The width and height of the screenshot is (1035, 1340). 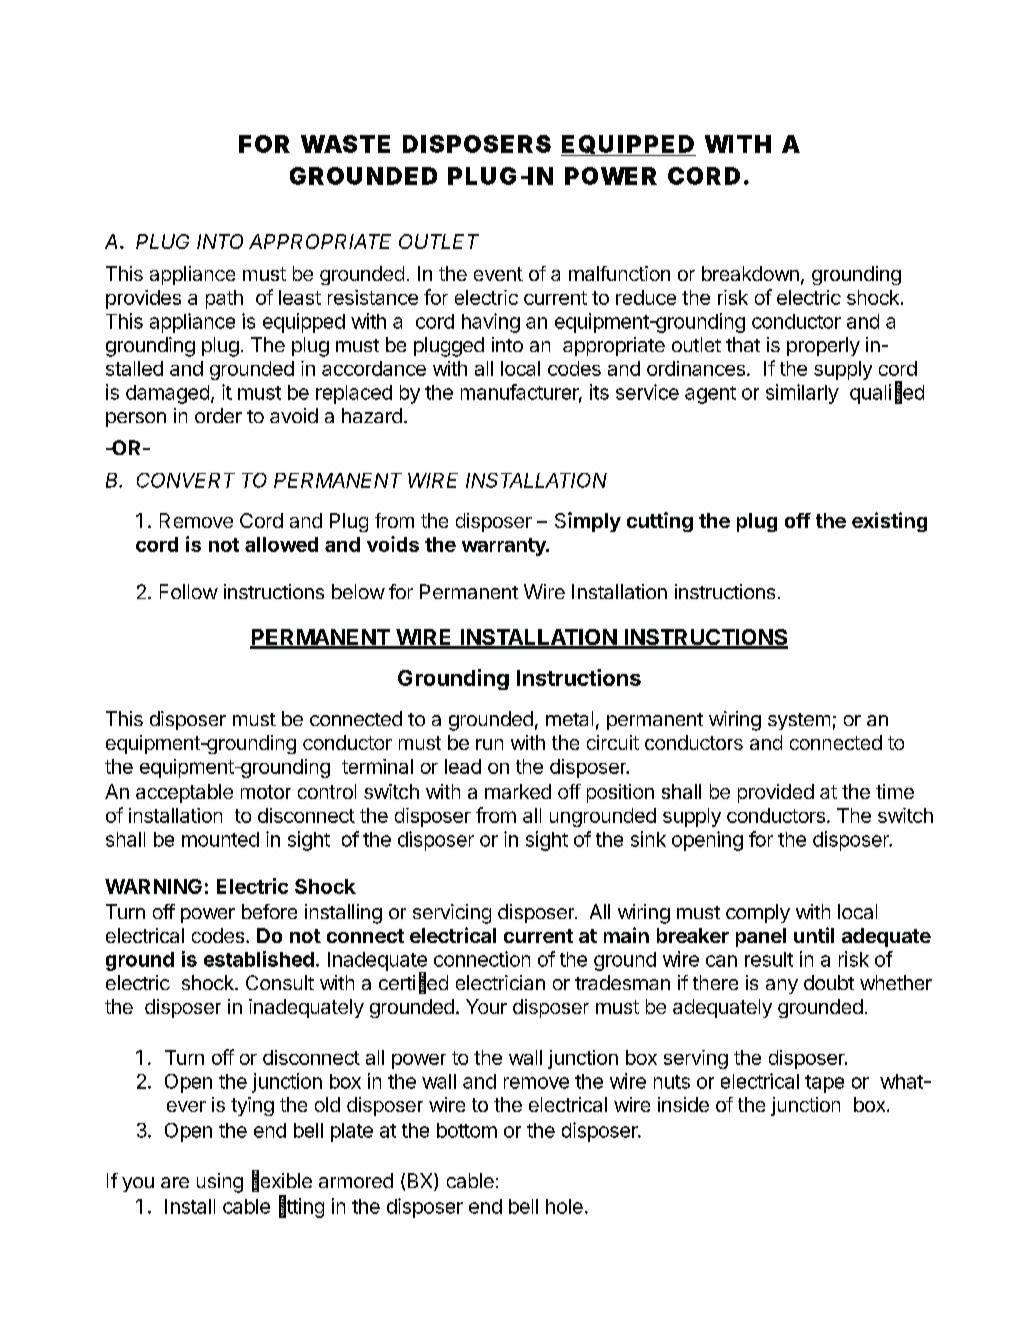 I want to click on WASTE, so click(x=345, y=144).
